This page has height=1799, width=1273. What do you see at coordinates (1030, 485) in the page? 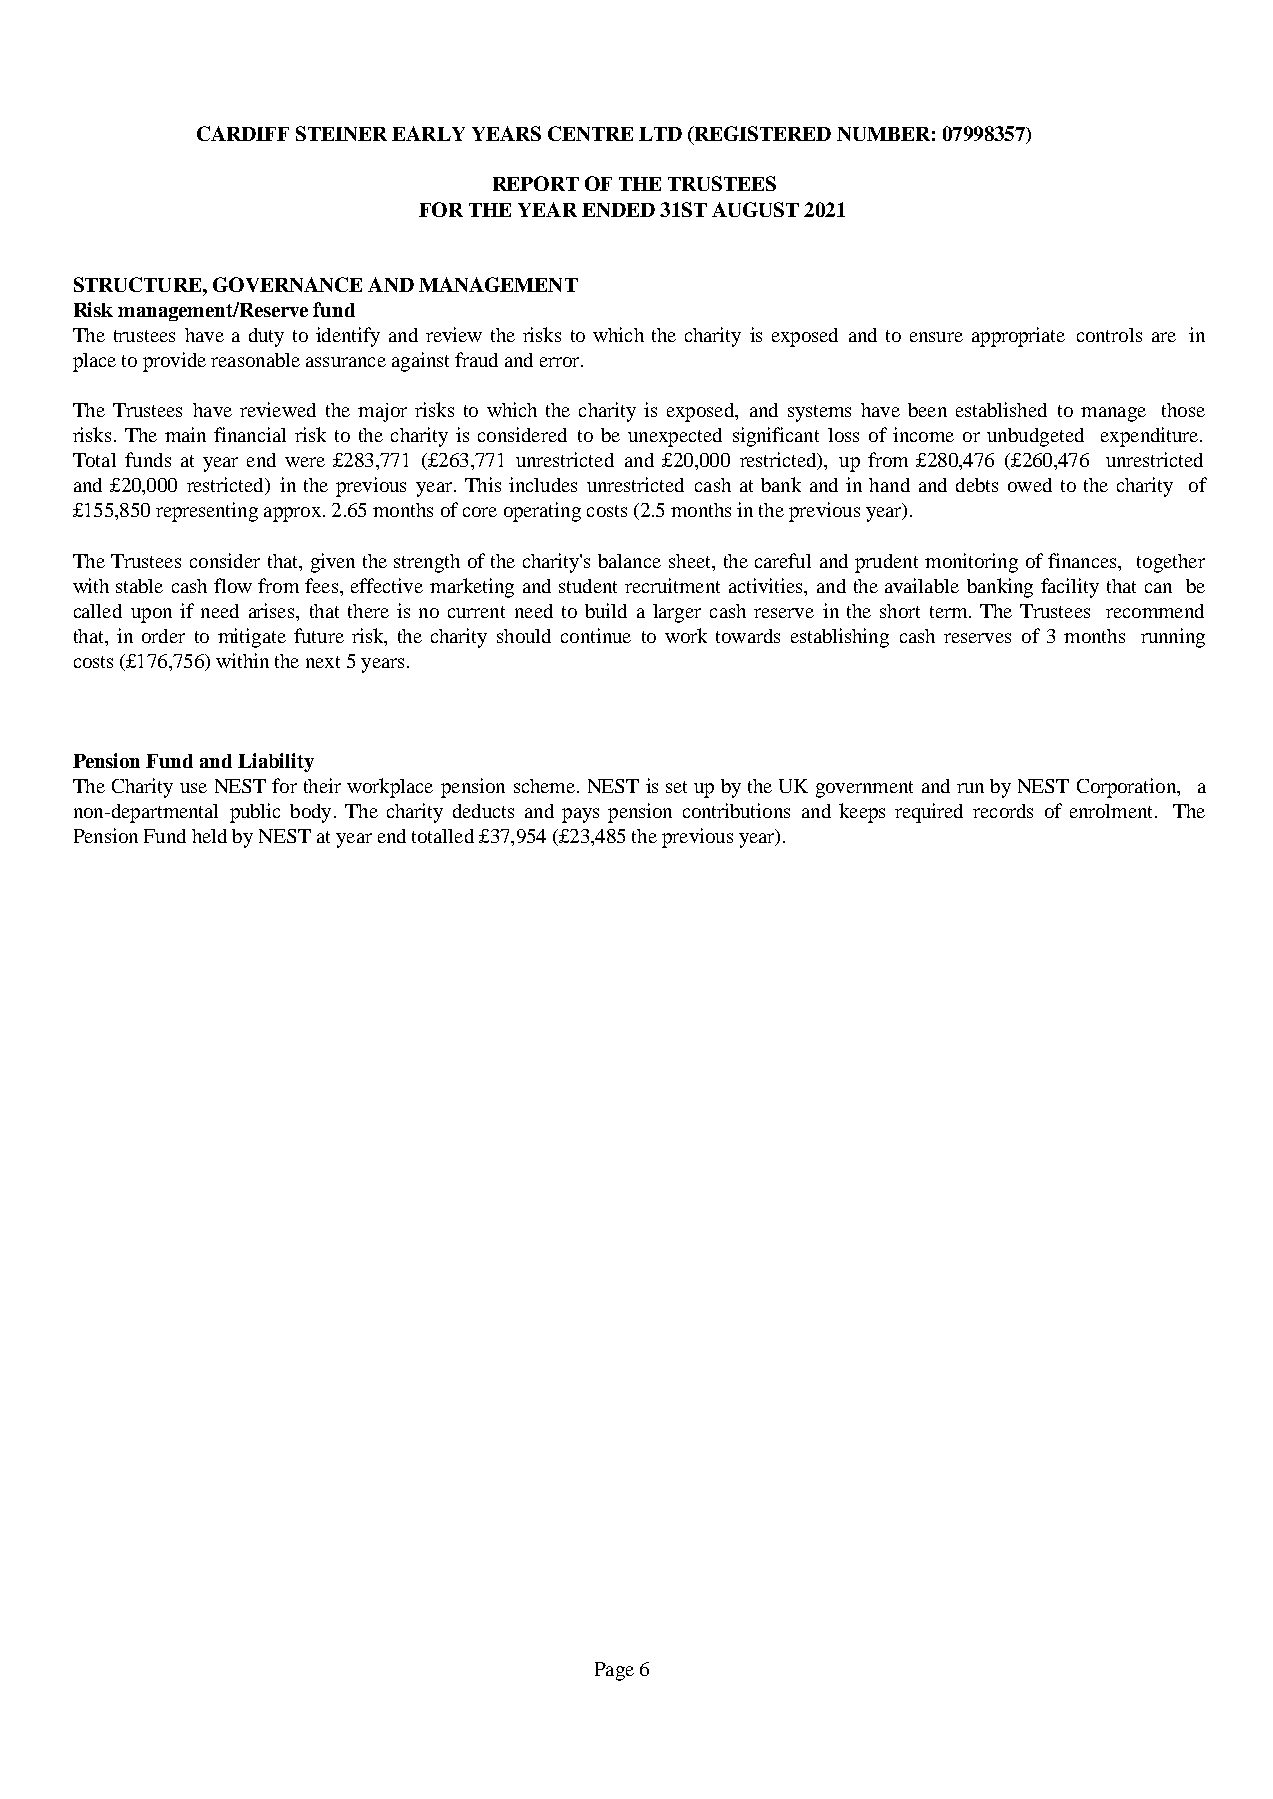
I see `owed` at bounding box center [1030, 485].
